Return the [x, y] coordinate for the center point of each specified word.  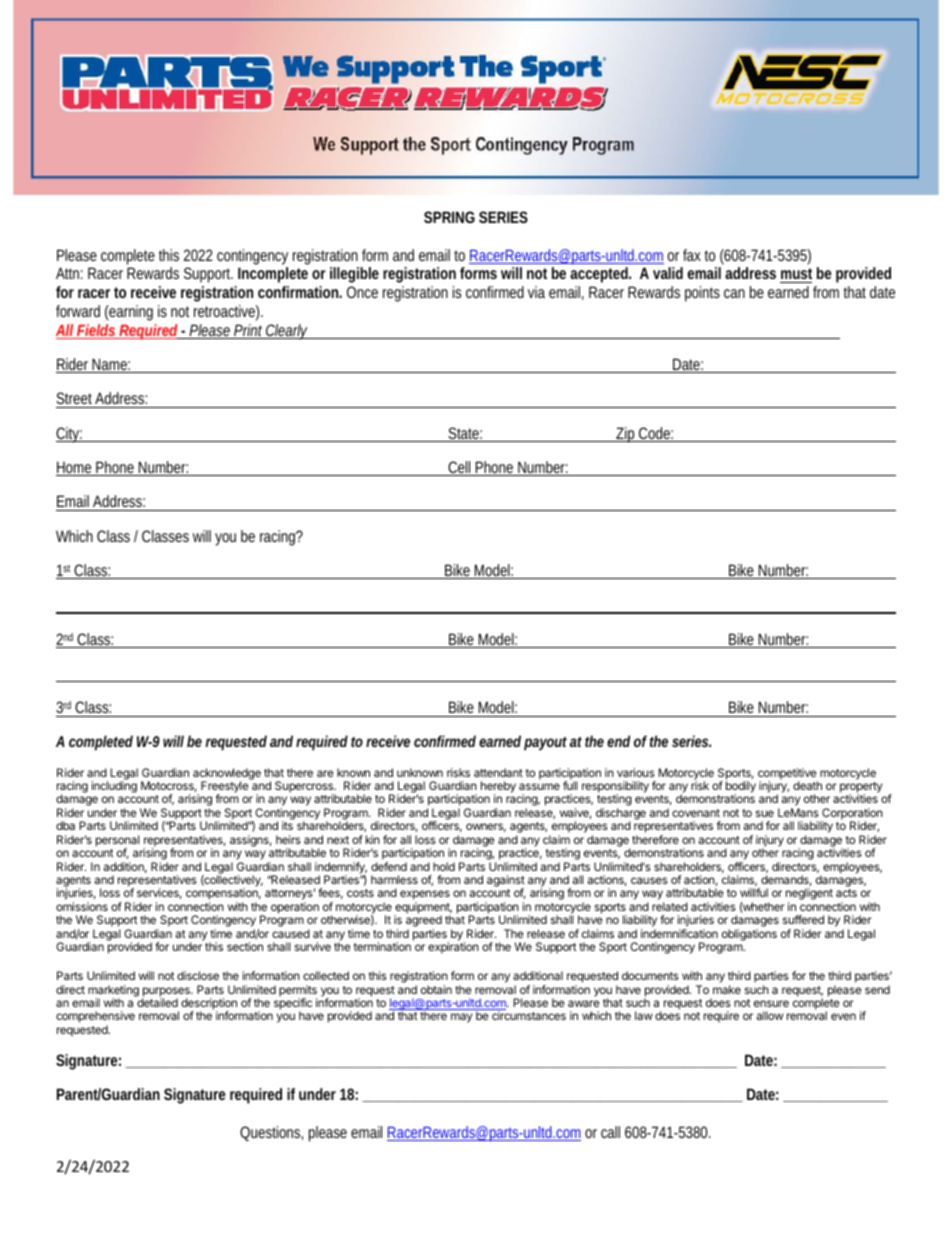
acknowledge [227, 775]
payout [545, 744]
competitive [788, 775]
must [796, 273]
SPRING [449, 217]
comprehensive [95, 1018]
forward [78, 311]
